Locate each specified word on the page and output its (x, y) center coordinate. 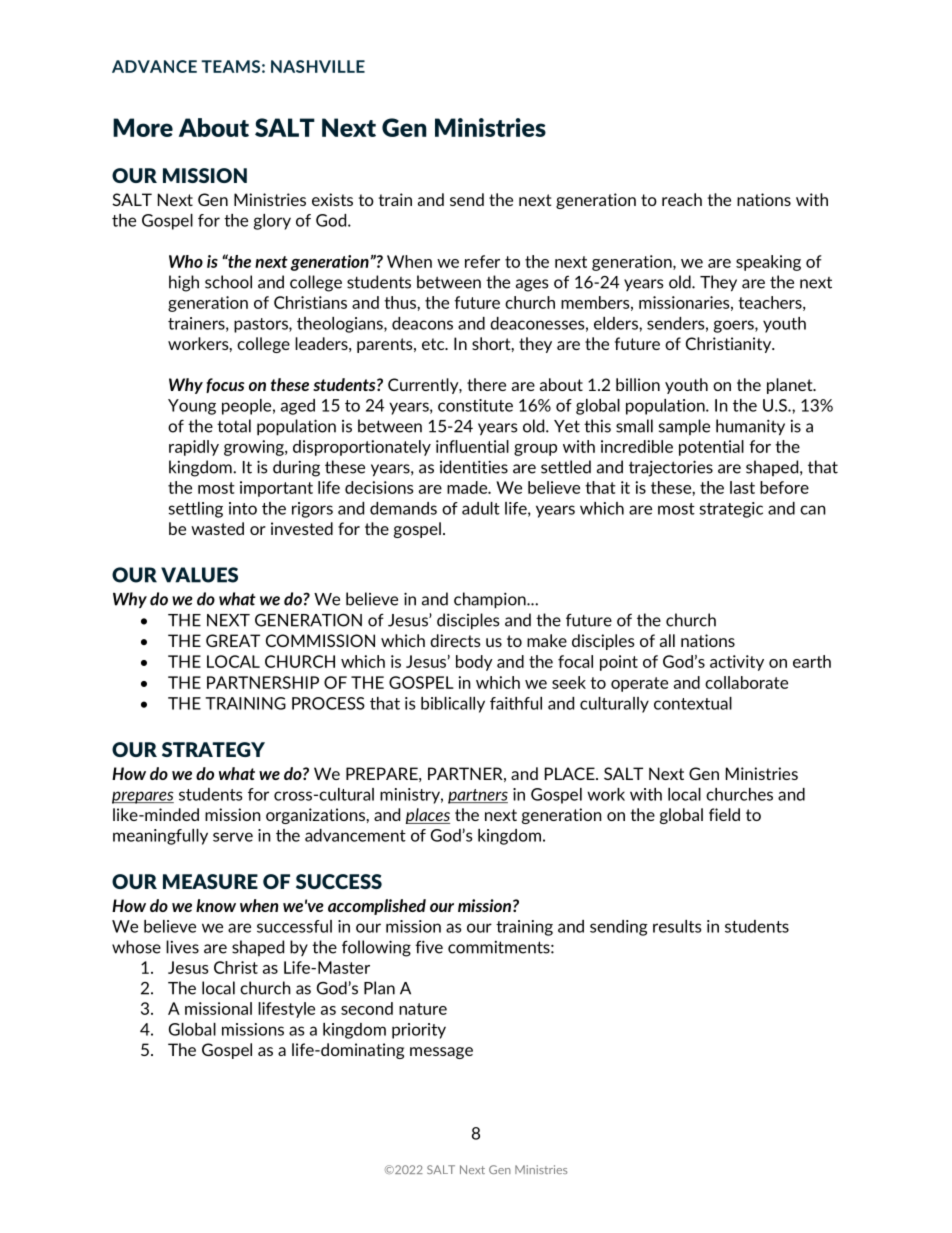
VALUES (199, 575)
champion (491, 600)
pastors (262, 325)
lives (182, 947)
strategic (731, 510)
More (143, 127)
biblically (453, 705)
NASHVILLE (318, 66)
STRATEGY (213, 749)
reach (682, 199)
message (441, 1053)
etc (434, 344)
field (724, 814)
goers (735, 326)
